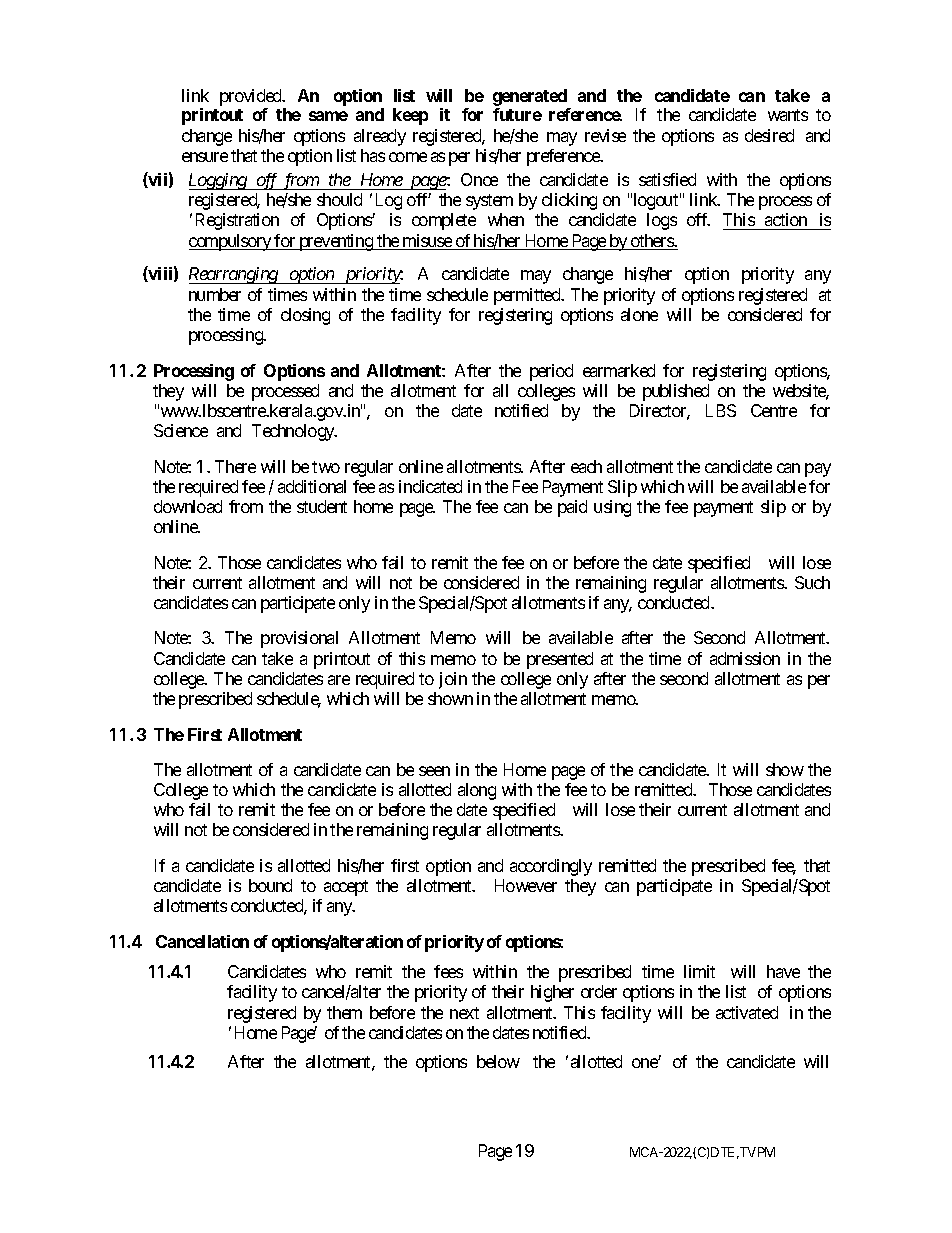  What do you see at coordinates (299, 639) in the page?
I see `provisional` at bounding box center [299, 639].
